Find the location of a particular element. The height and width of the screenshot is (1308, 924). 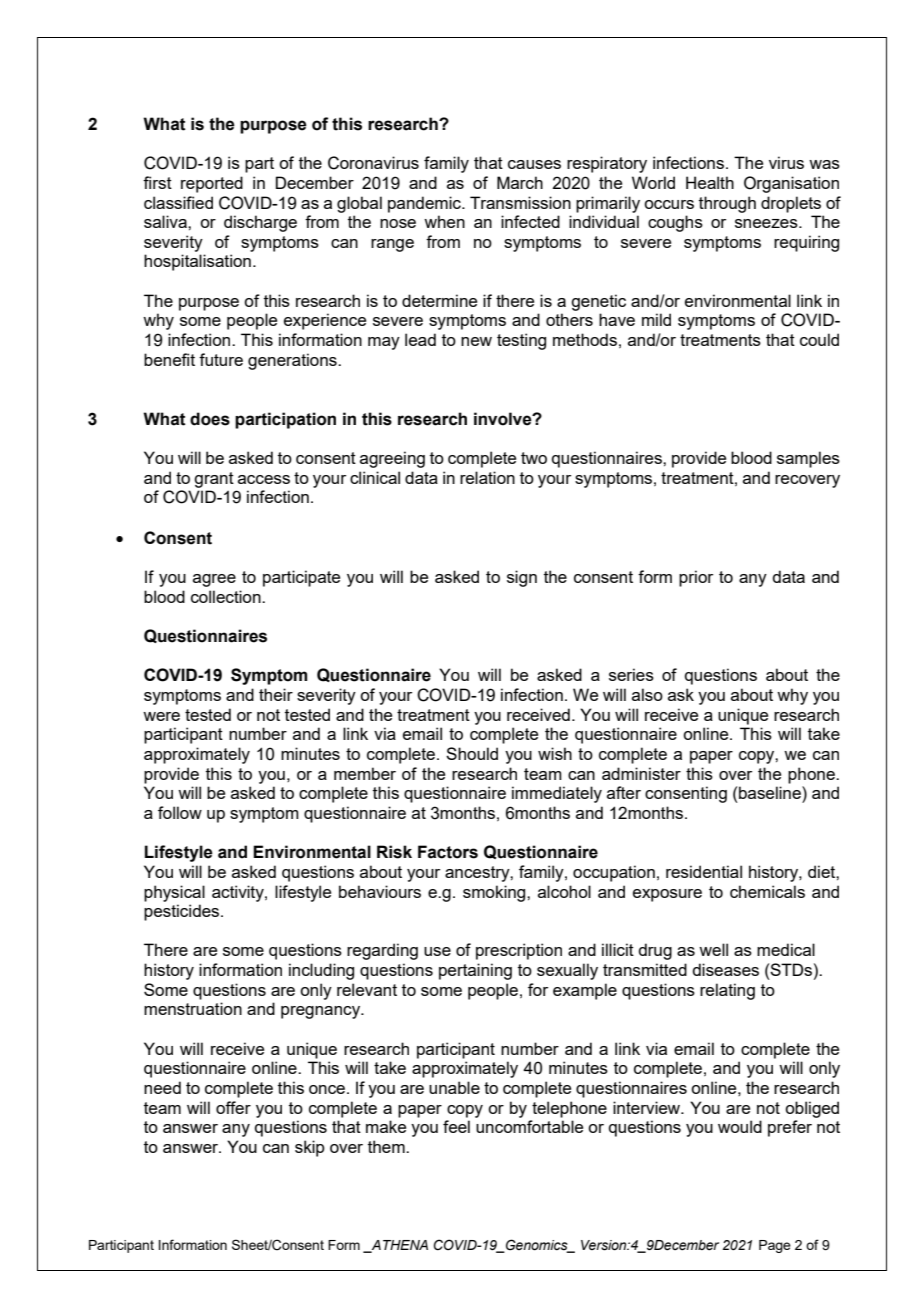

feel is located at coordinates (456, 1126).
